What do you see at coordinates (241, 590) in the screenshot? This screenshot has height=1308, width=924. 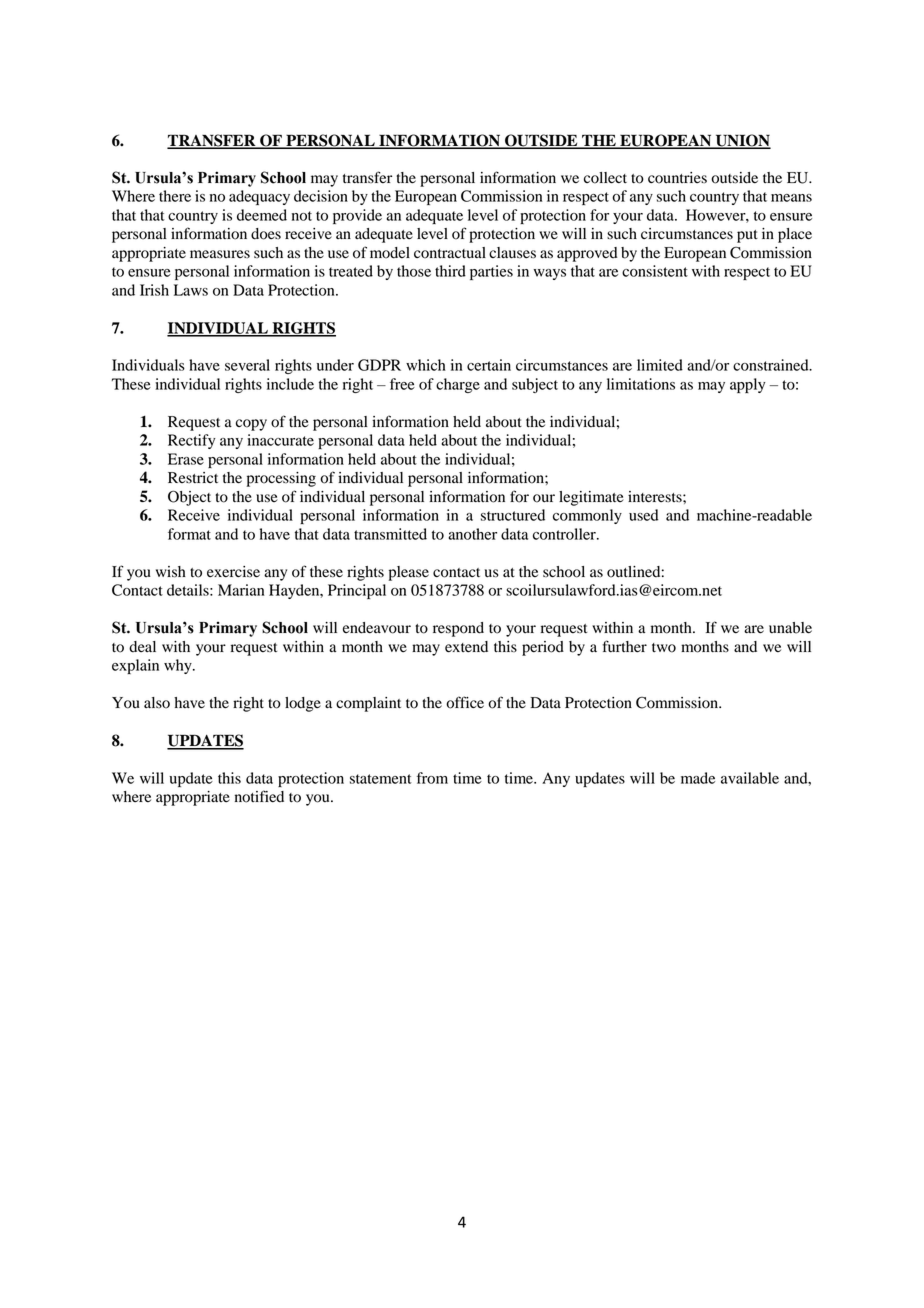 I see `Marian` at bounding box center [241, 590].
